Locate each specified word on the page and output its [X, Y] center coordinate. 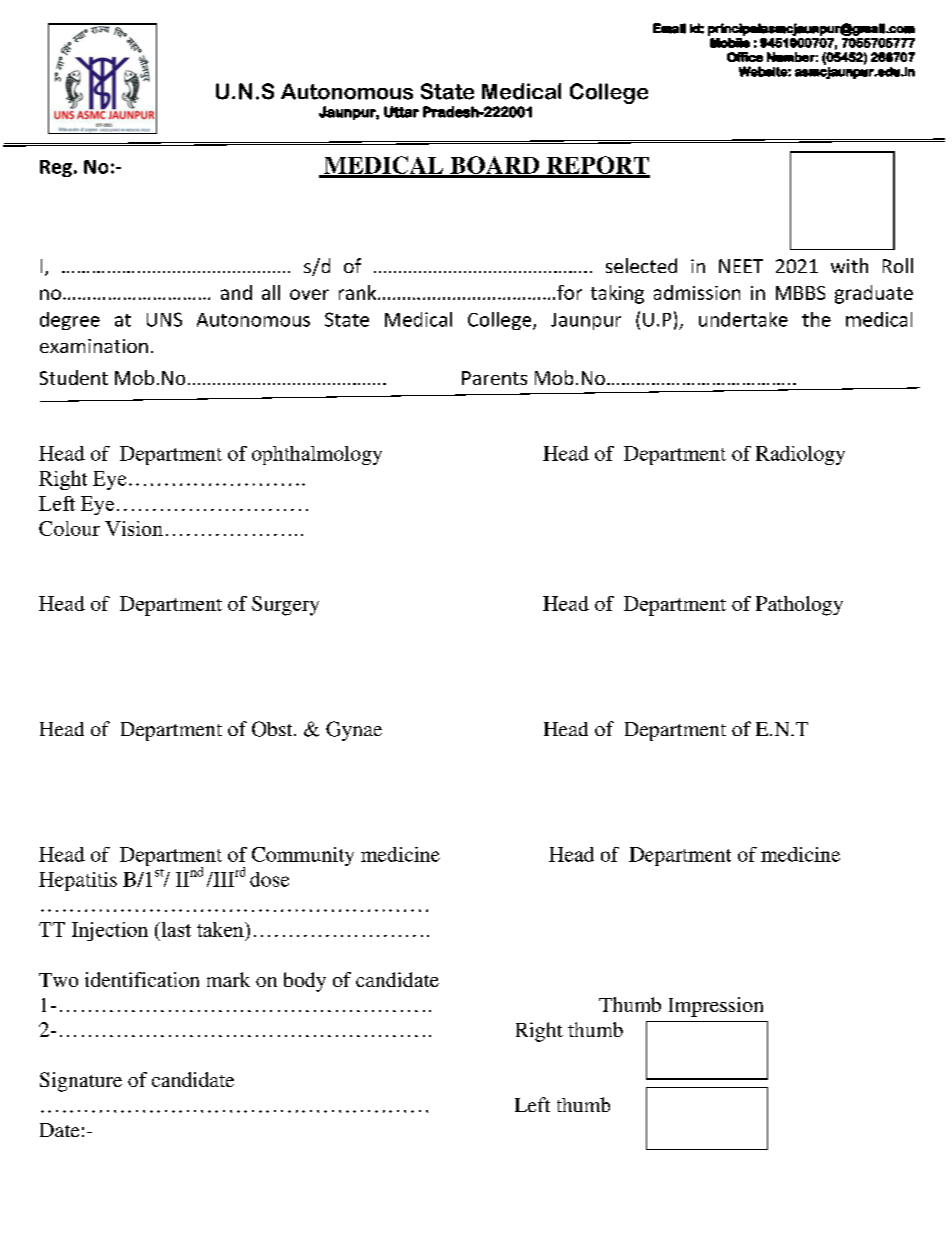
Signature [81, 1082]
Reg [56, 168]
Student [74, 377]
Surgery [285, 606]
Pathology [799, 606]
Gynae [354, 731]
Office [745, 57]
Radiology [800, 455]
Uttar [401, 112]
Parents [494, 378]
